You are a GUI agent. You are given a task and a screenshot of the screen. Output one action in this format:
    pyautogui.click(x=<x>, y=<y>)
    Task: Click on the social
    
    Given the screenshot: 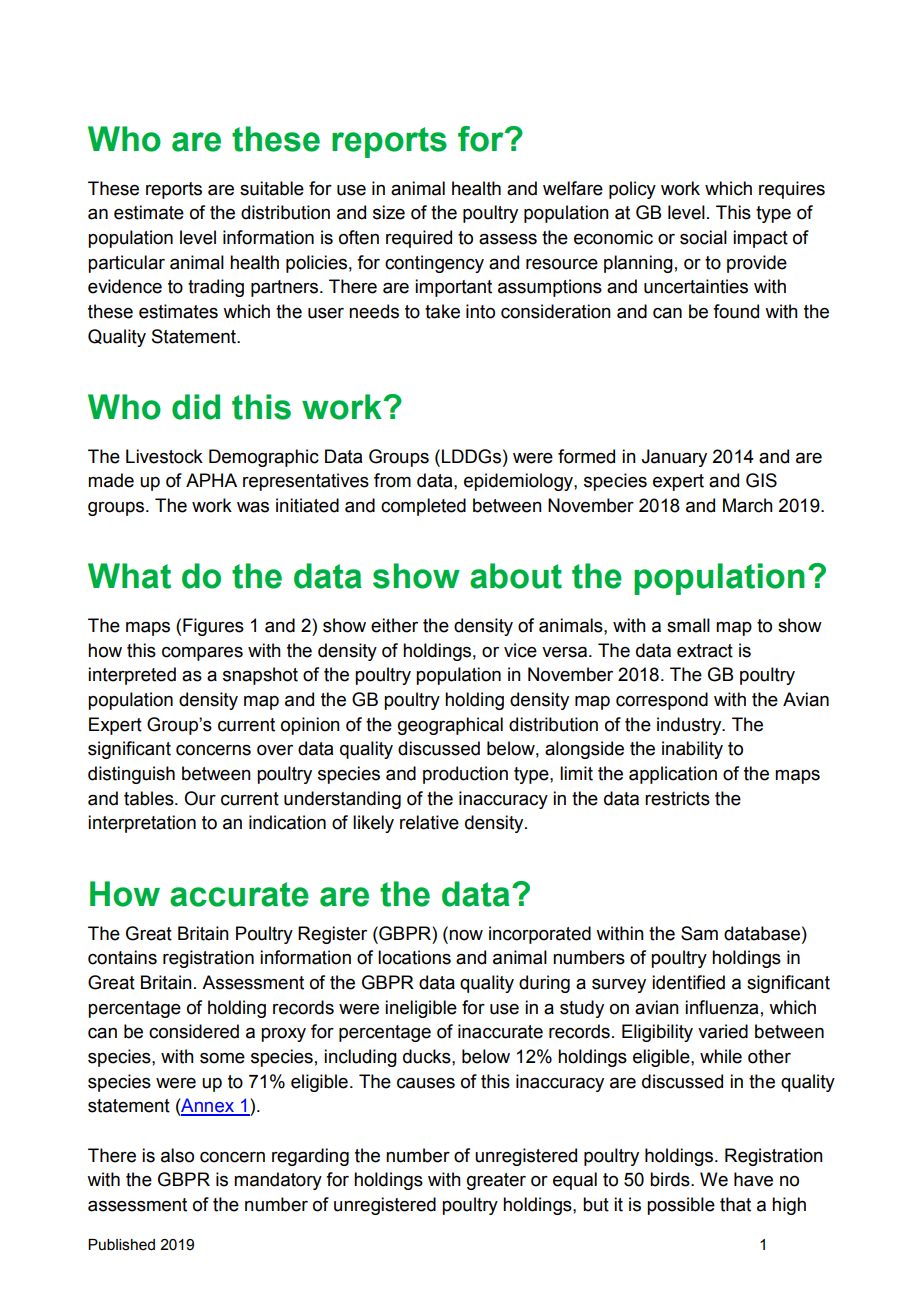 What is the action you would take?
    pyautogui.click(x=703, y=237)
